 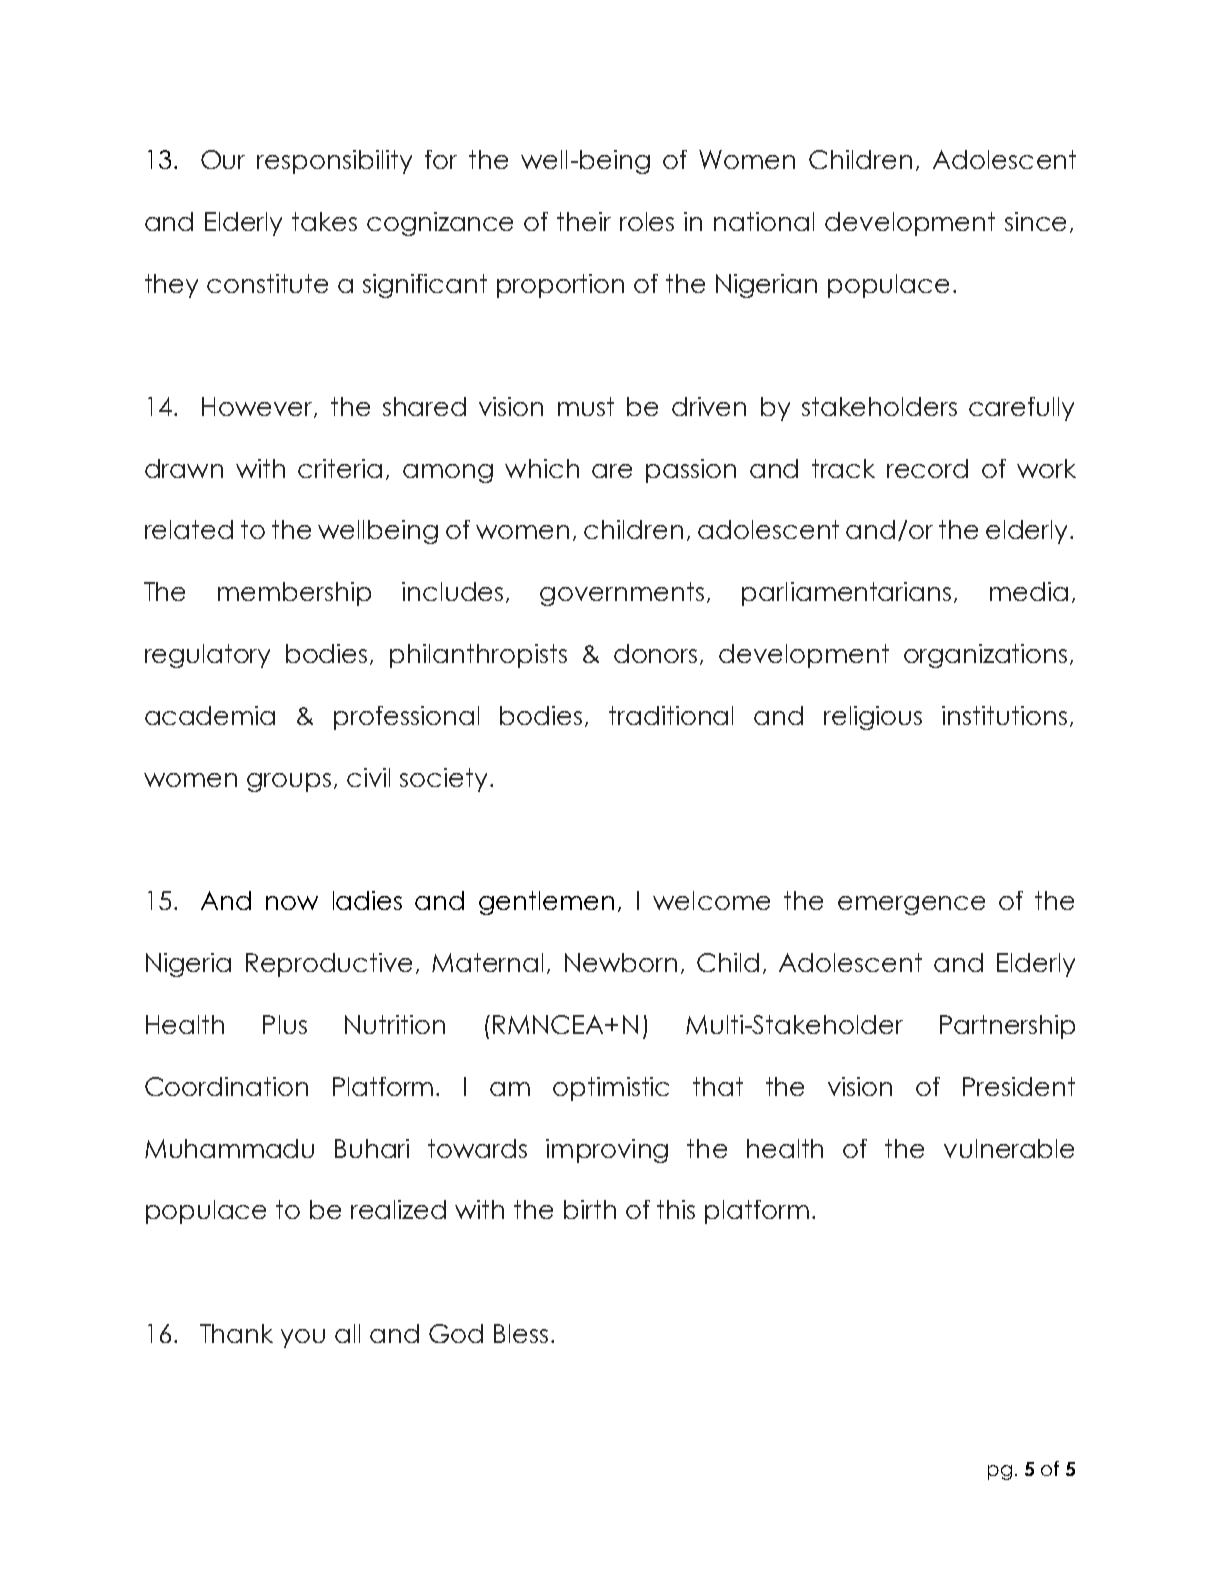 What do you see at coordinates (340, 468) in the page?
I see `criteria` at bounding box center [340, 468].
